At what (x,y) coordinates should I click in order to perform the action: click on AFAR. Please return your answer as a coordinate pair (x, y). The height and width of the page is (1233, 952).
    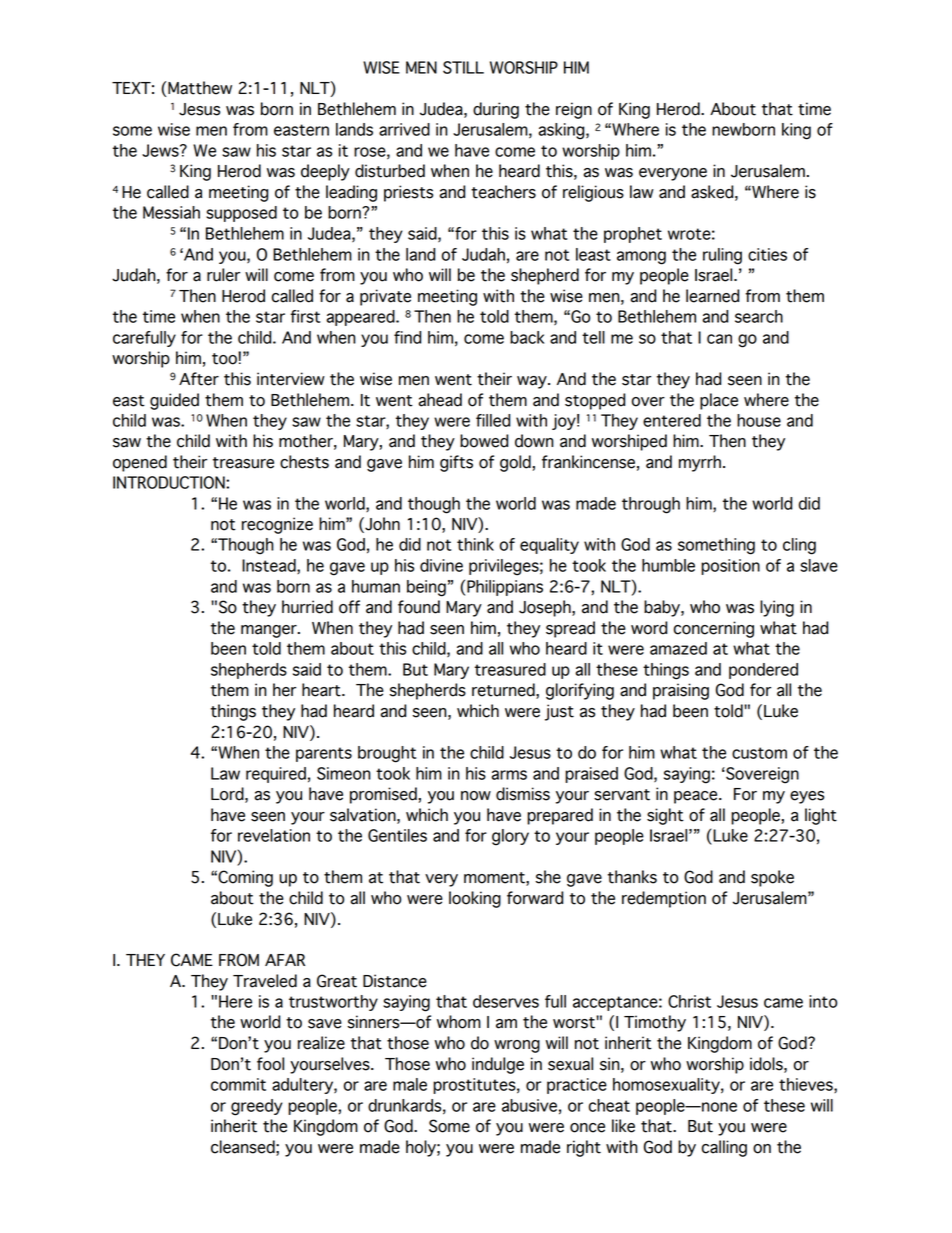
    Looking at the image, I should click on (285, 960).
